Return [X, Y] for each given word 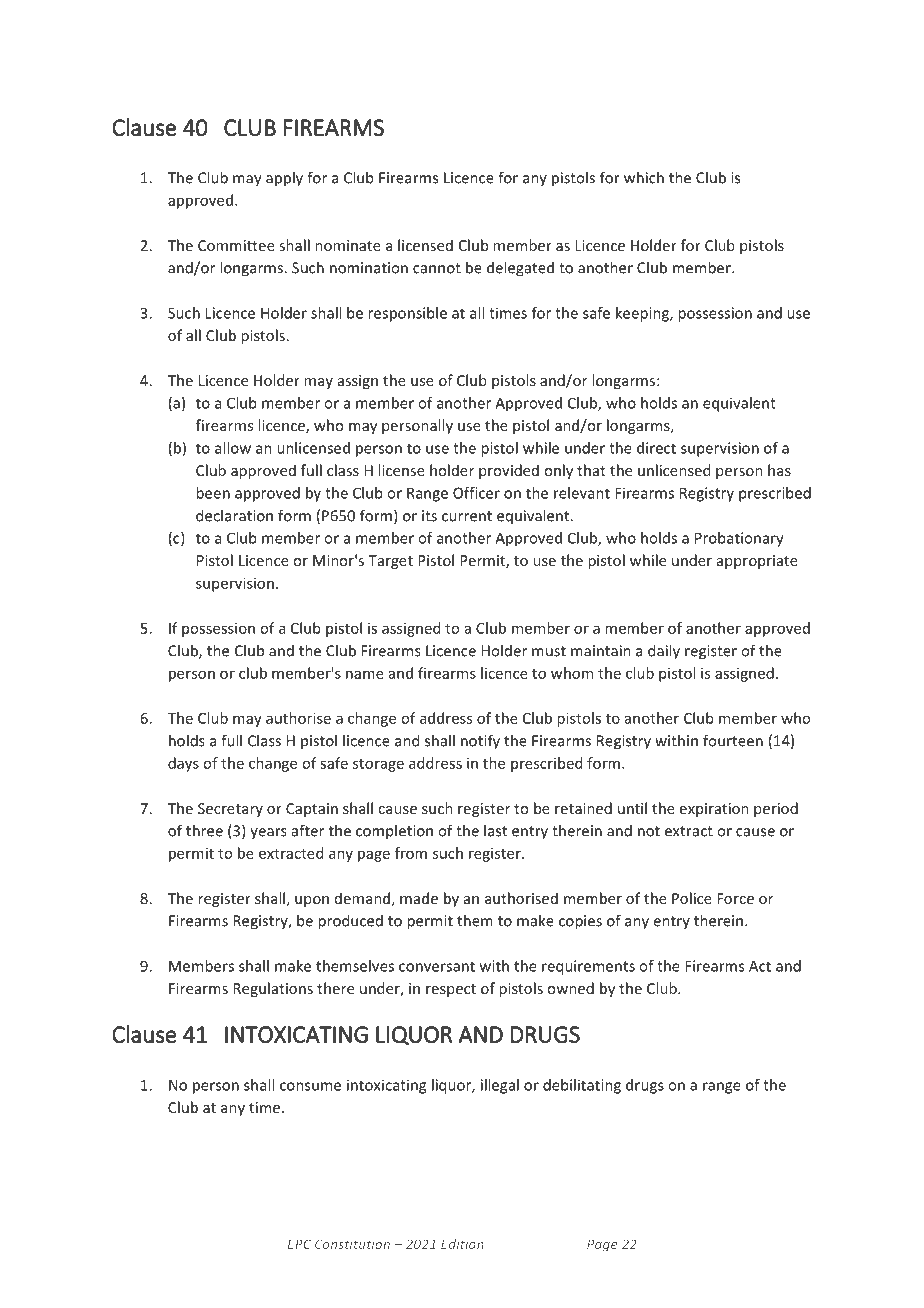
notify [480, 742]
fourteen [733, 740]
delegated [520, 269]
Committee [236, 245]
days [183, 764]
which [644, 177]
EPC [299, 1244]
